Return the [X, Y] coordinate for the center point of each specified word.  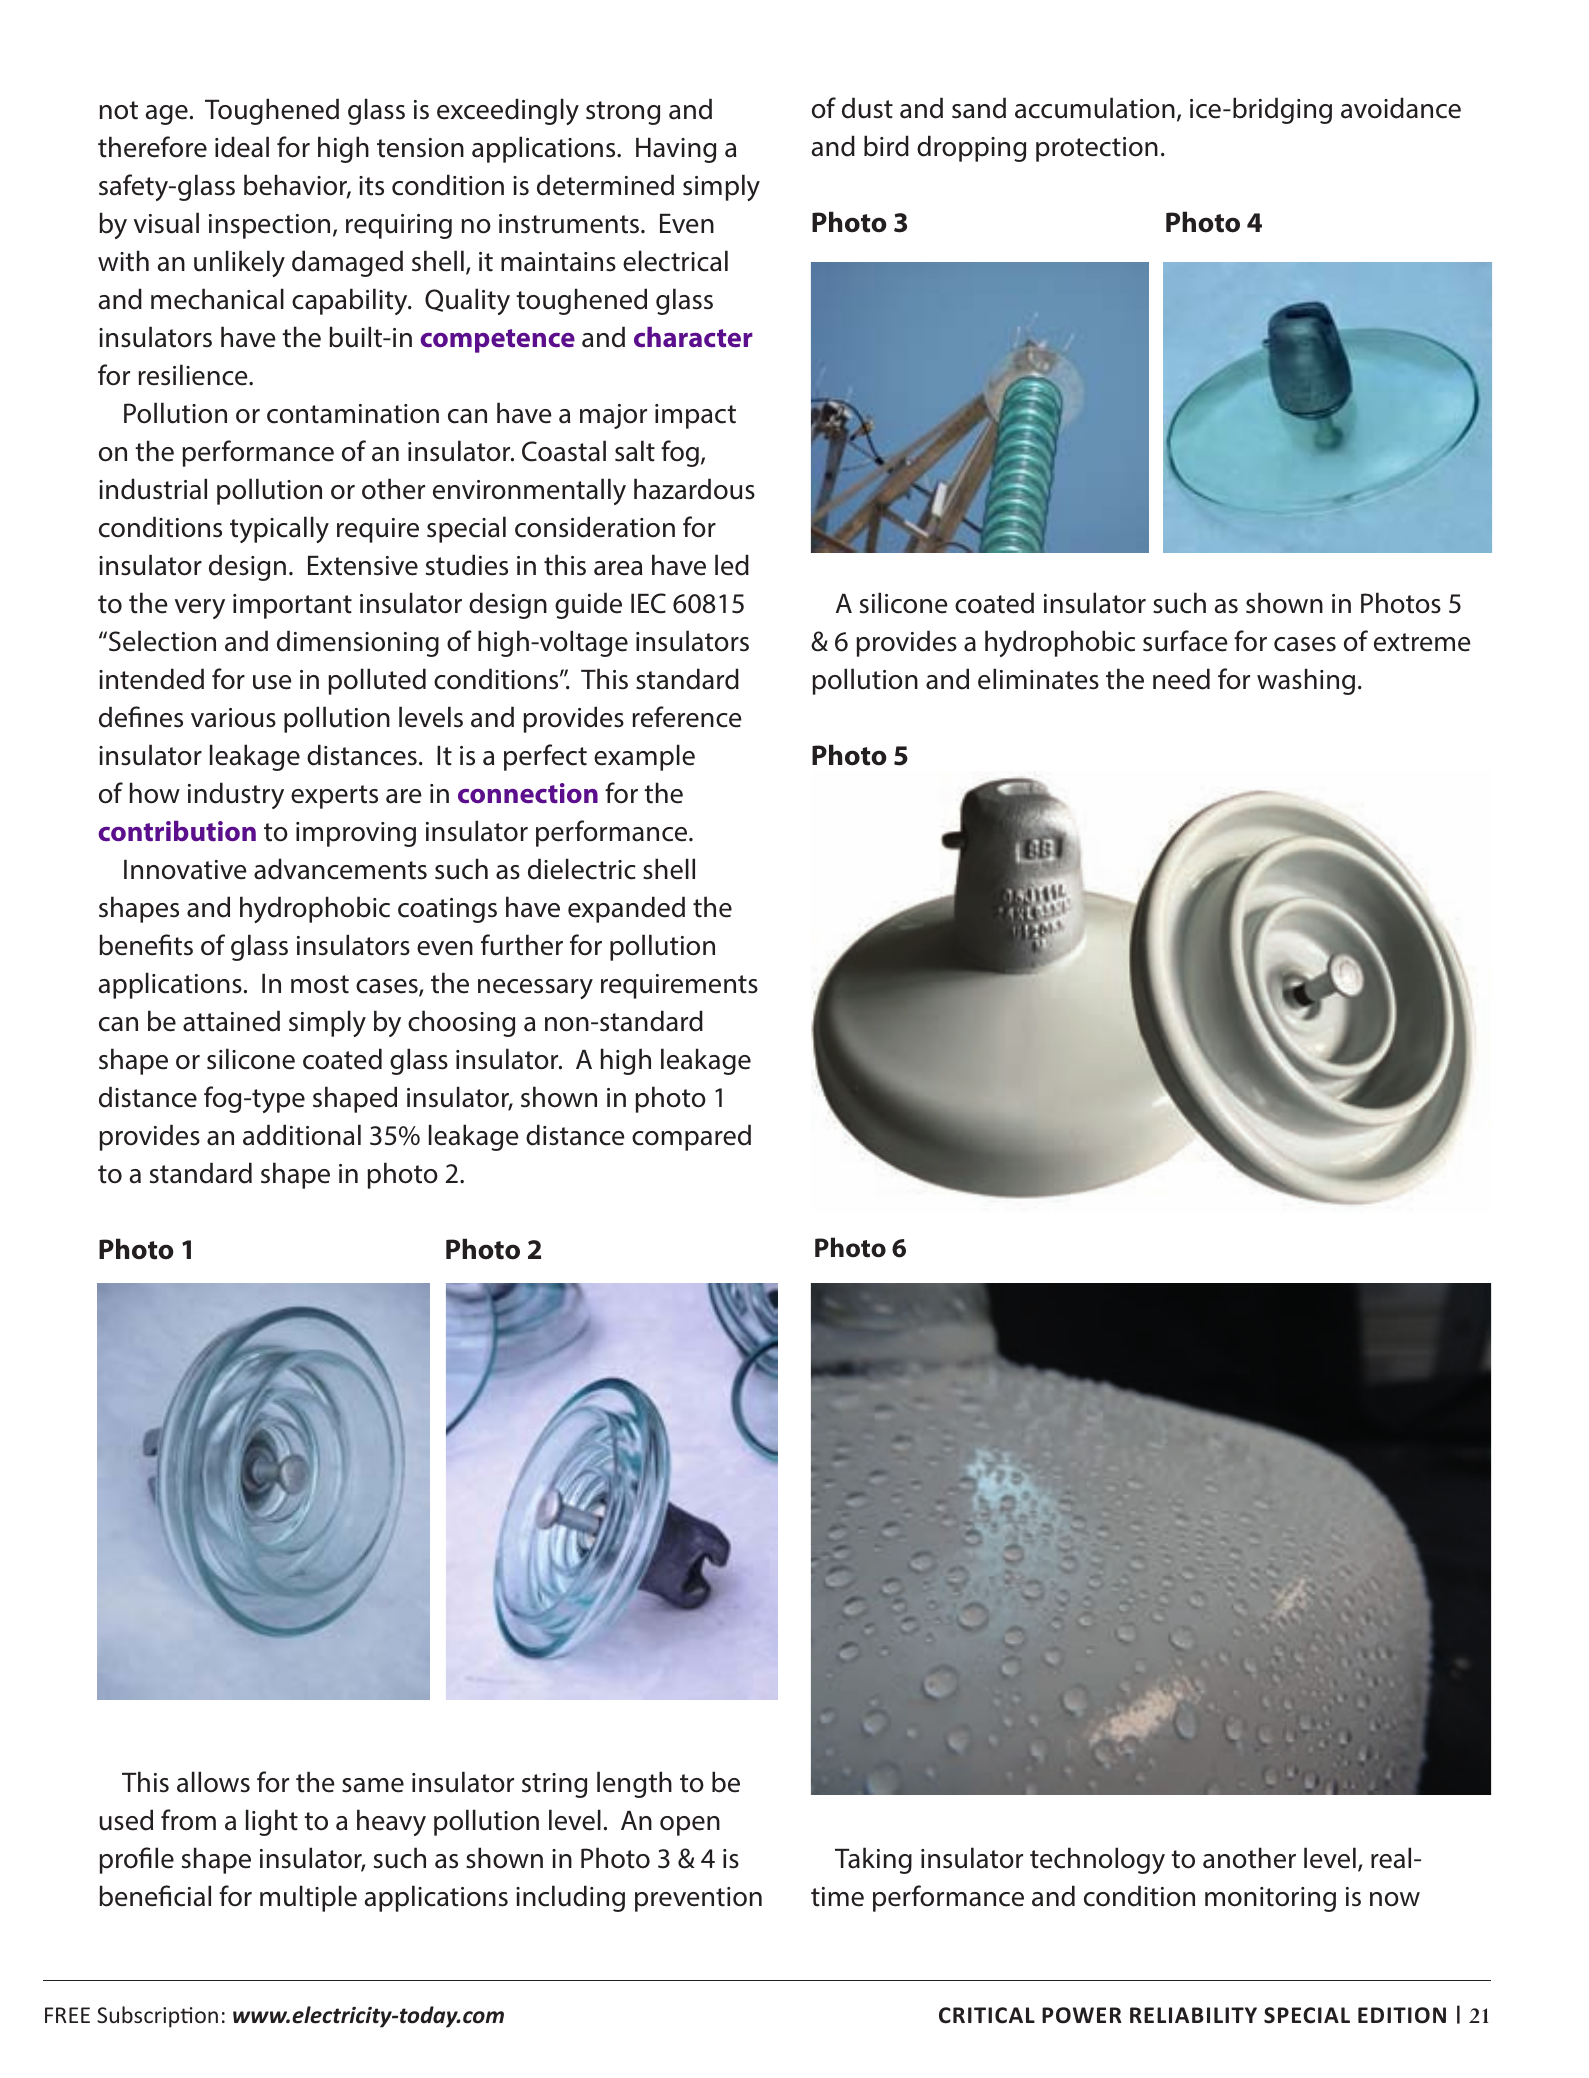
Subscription [157, 2017]
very [200, 609]
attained [231, 1021]
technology [1097, 1860]
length [634, 1784]
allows [213, 1782]
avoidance [1401, 108]
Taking [873, 1860]
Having [676, 150]
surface [1185, 641]
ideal [242, 147]
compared [691, 1137]
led [732, 565]
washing [1306, 681]
